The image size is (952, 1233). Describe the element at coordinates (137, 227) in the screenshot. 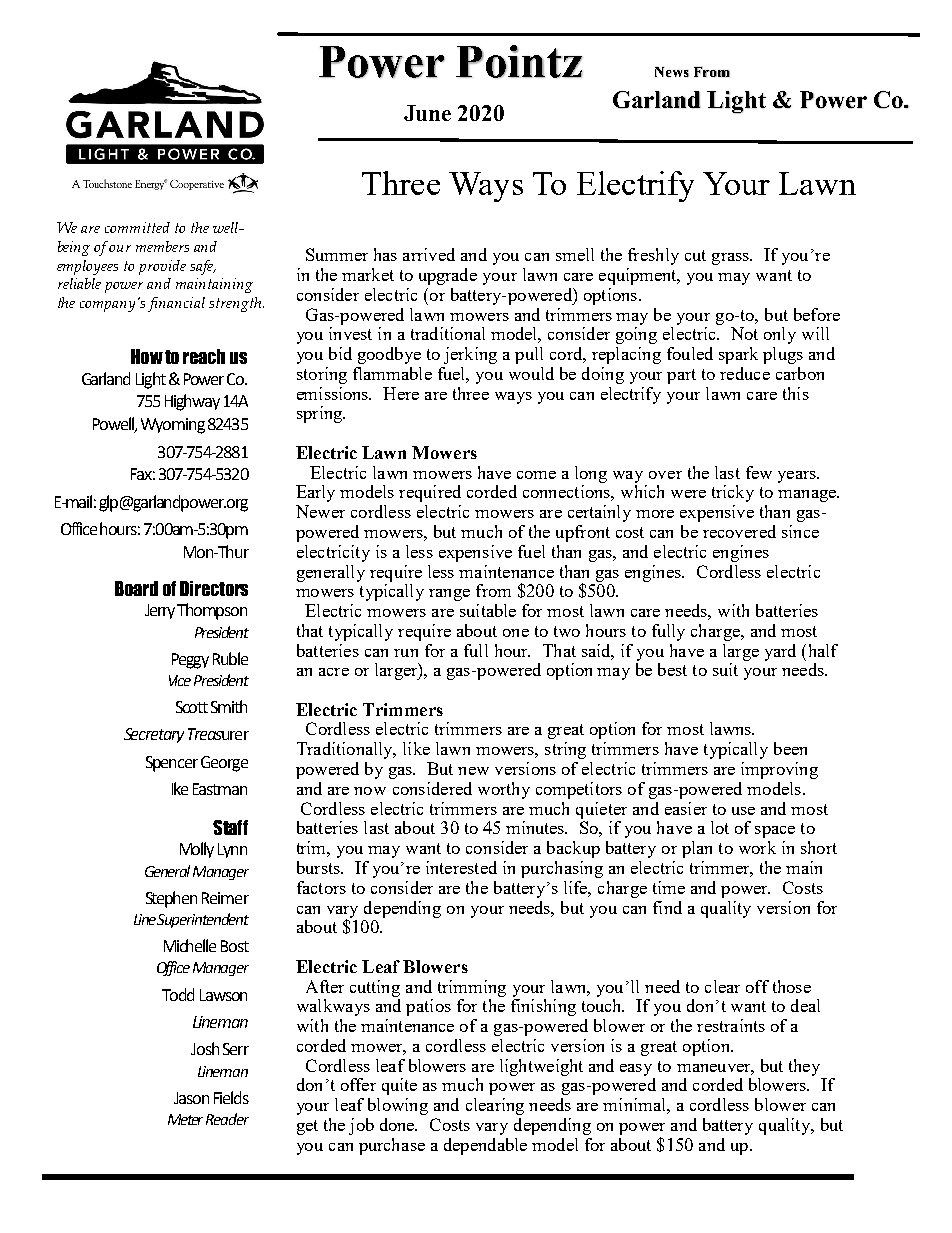

I see `committed` at that location.
